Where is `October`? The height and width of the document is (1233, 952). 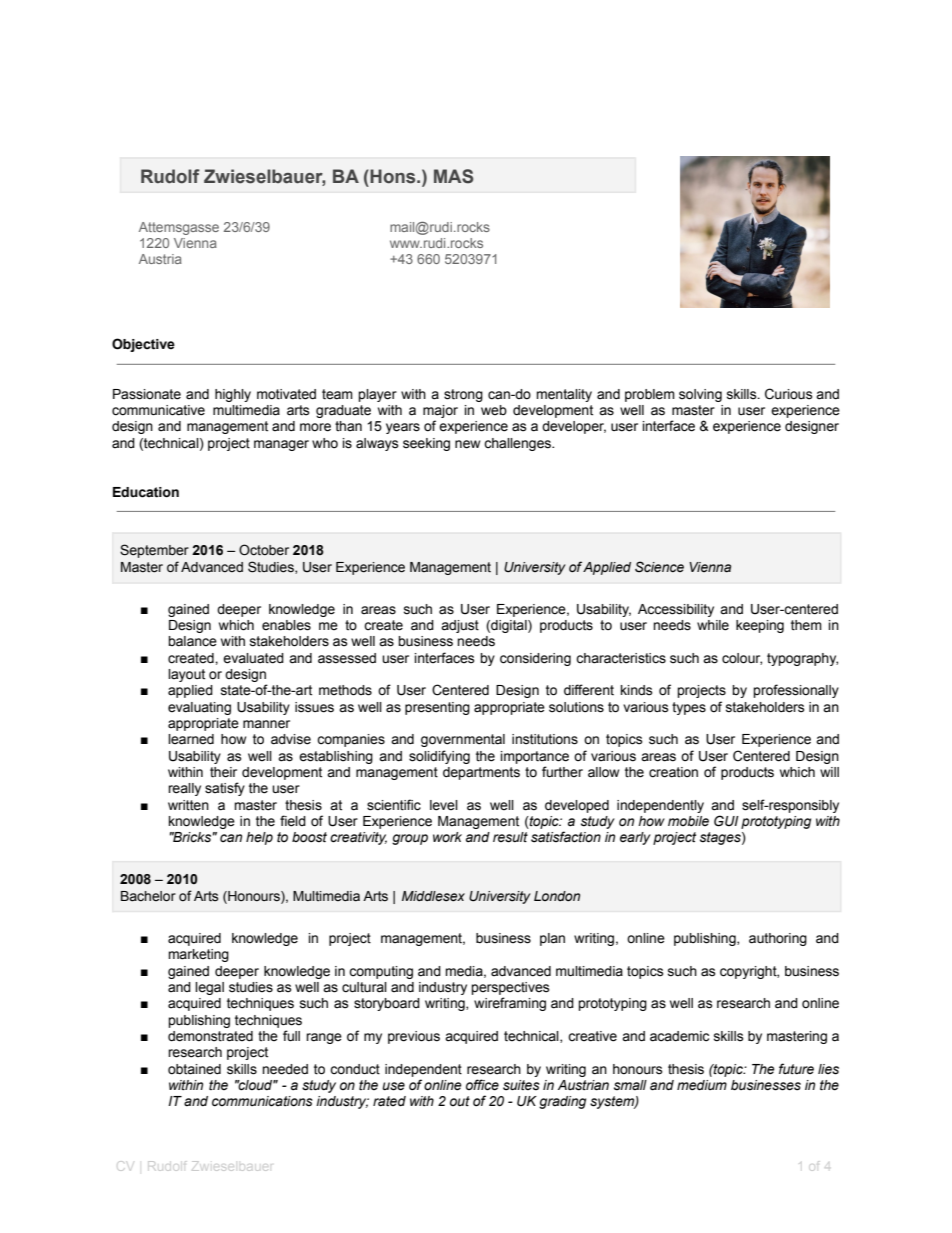
October is located at coordinates (264, 550).
